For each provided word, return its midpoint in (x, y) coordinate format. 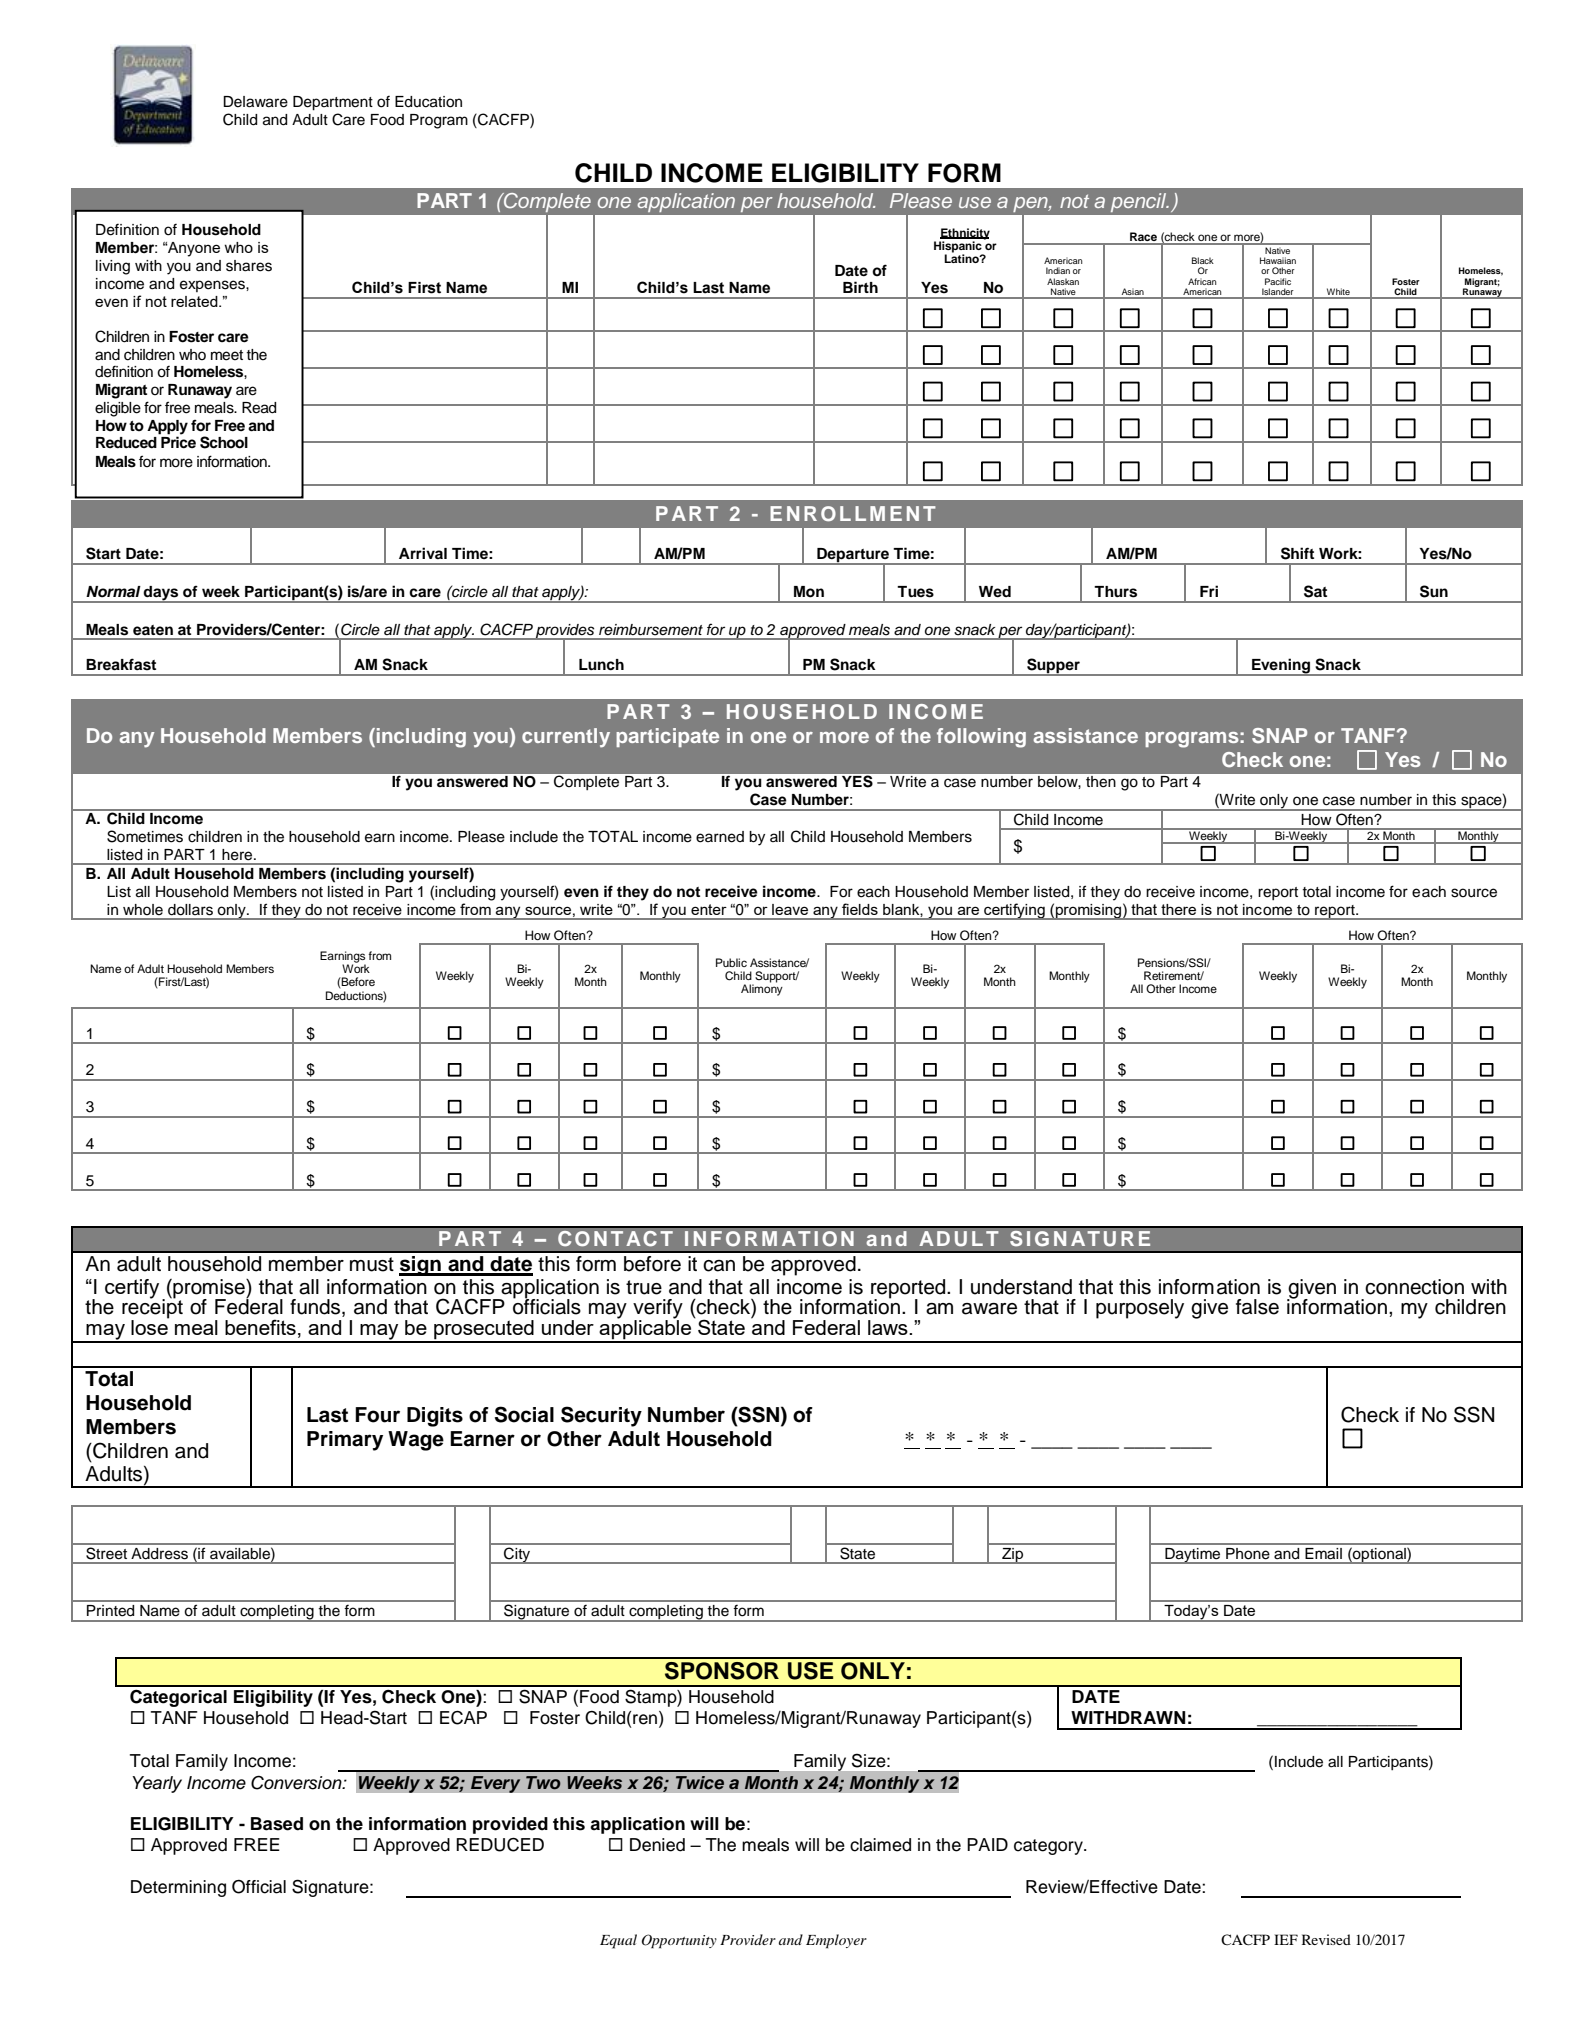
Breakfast (121, 664)
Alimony (762, 989)
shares (249, 266)
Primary (345, 1441)
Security (601, 1416)
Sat (1315, 591)
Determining (178, 1888)
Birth (860, 287)
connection (1414, 1287)
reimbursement (651, 630)
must (372, 1264)
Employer (836, 1941)
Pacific (1278, 281)
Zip (1013, 1556)
